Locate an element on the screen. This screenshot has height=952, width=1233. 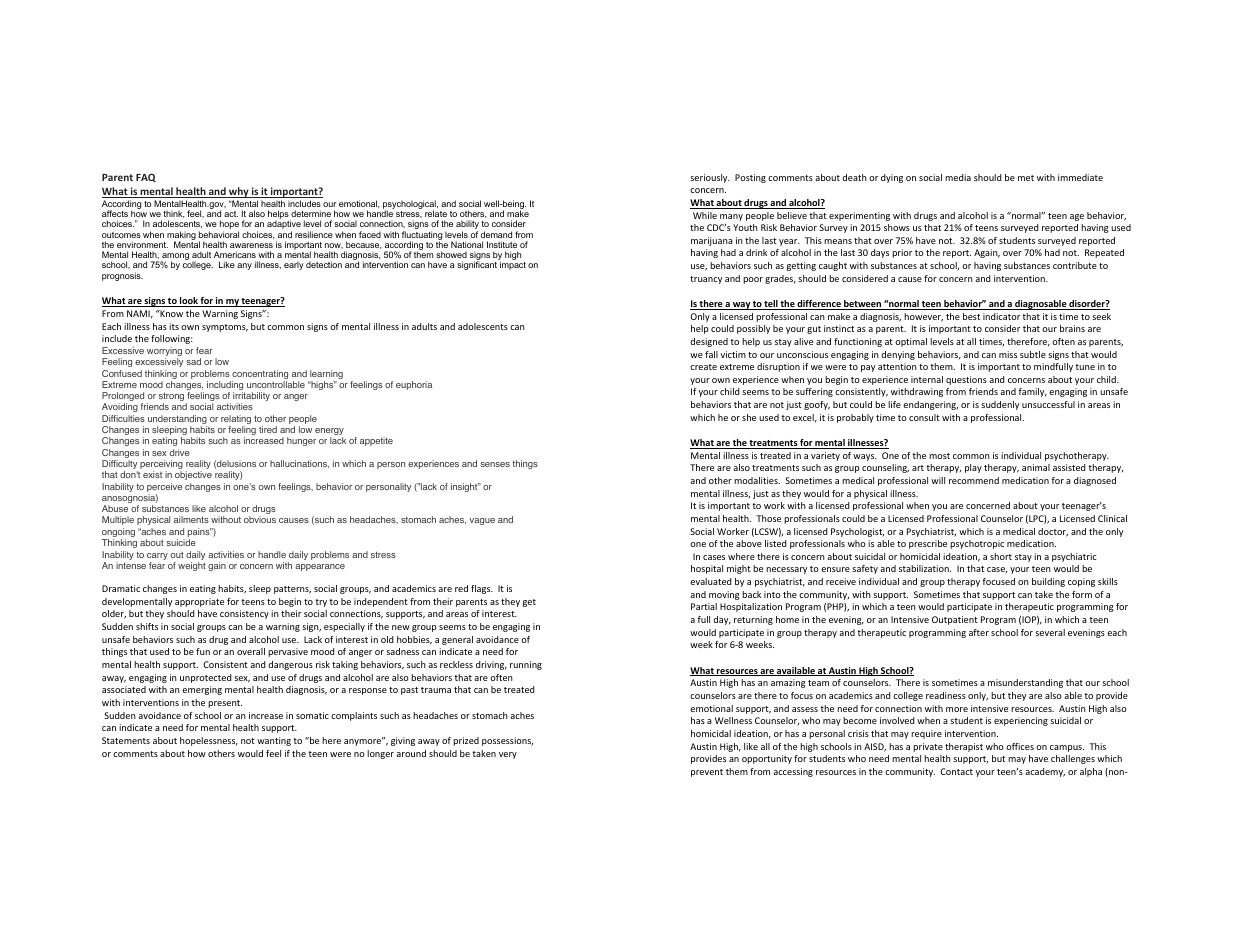
wanting is located at coordinates (274, 741).
